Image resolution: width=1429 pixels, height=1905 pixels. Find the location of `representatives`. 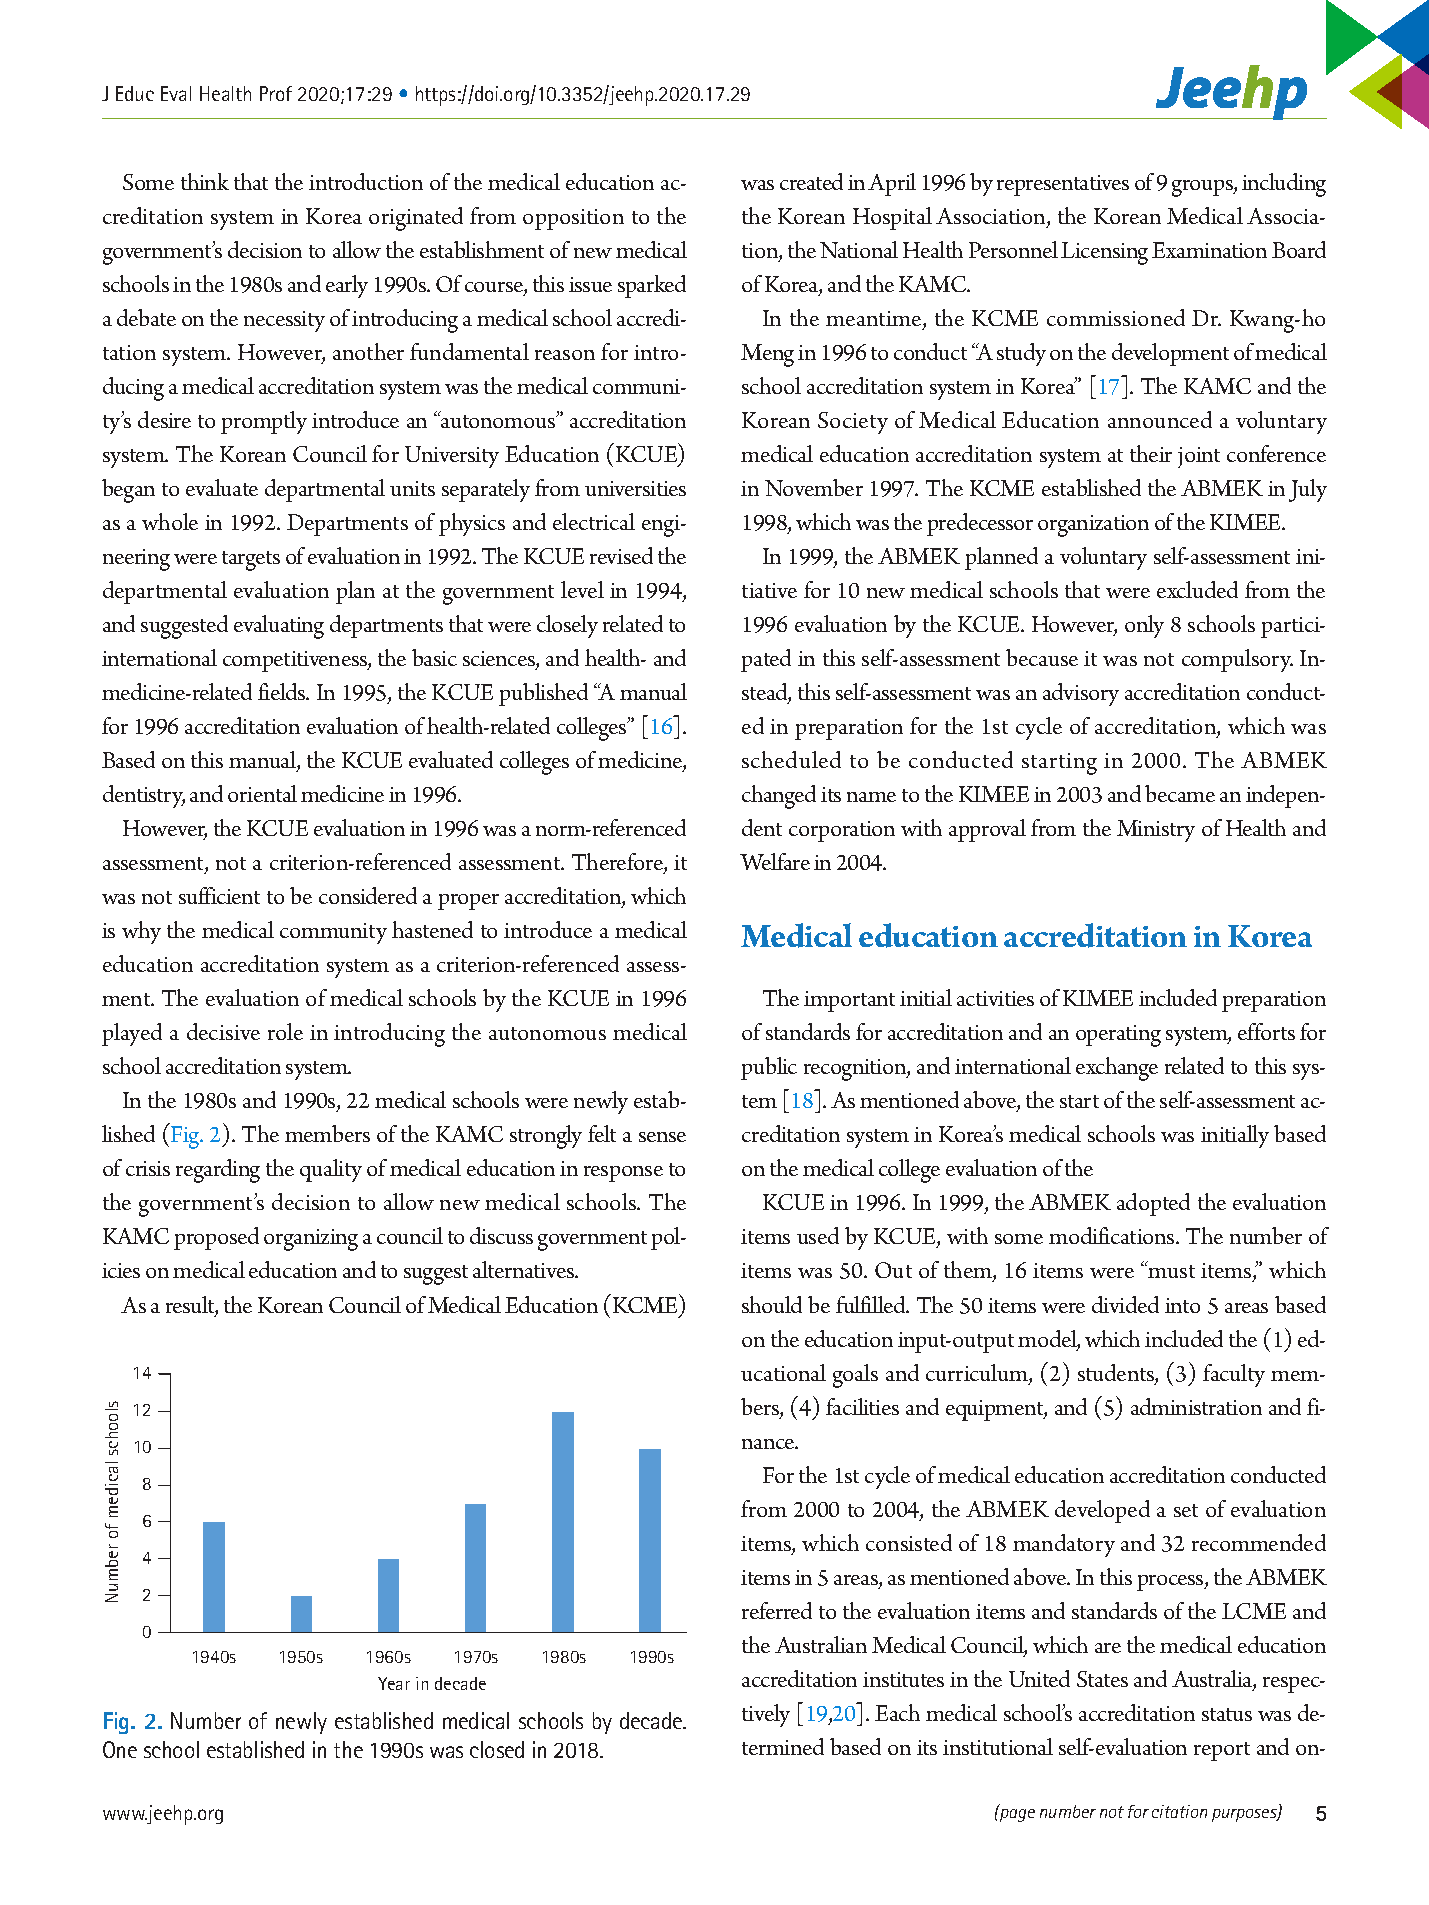

representatives is located at coordinates (1063, 185).
